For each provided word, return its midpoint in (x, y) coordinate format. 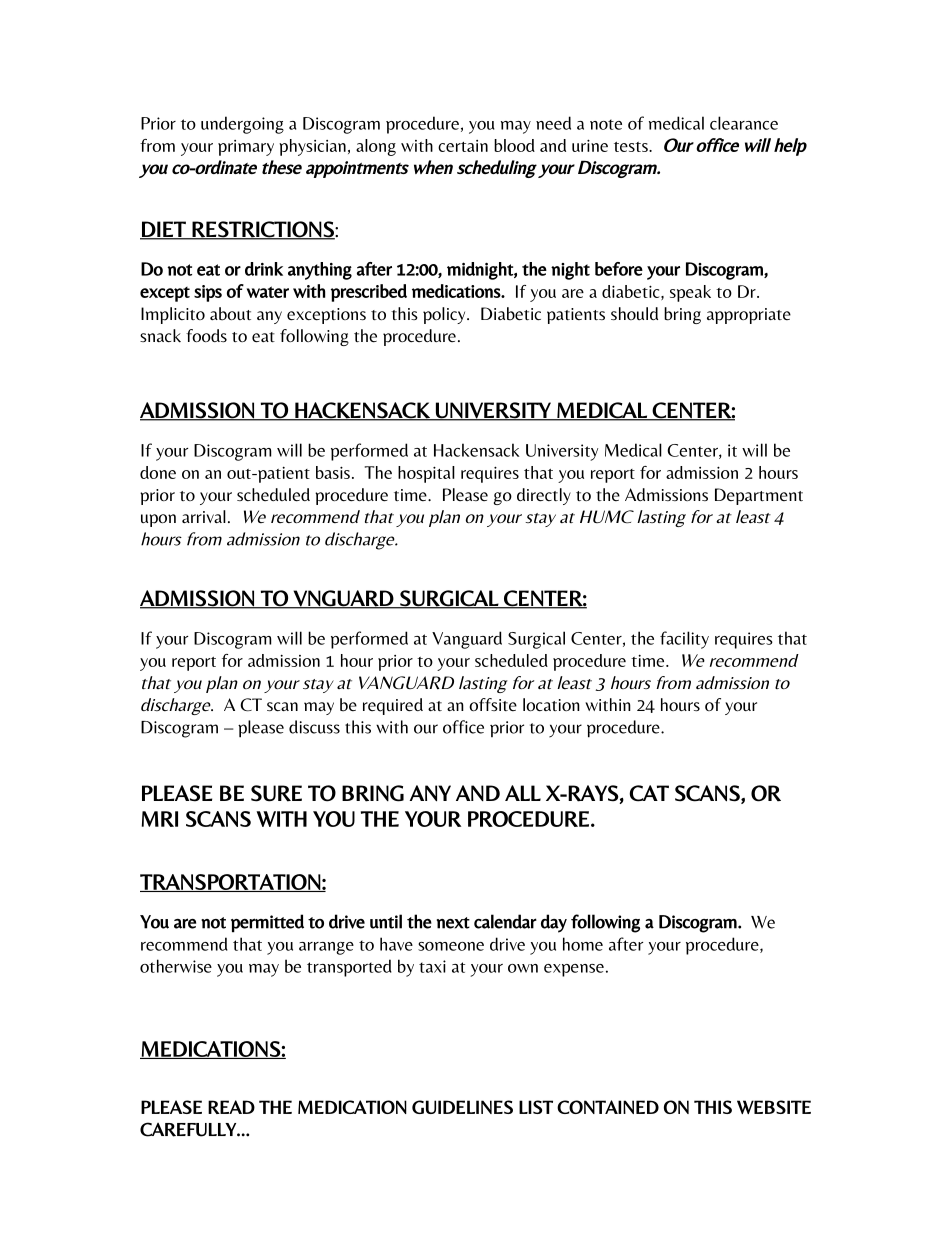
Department (759, 496)
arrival (204, 516)
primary (246, 148)
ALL (523, 793)
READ (231, 1107)
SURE (276, 793)
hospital (426, 474)
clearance (744, 123)
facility (684, 640)
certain (463, 146)
